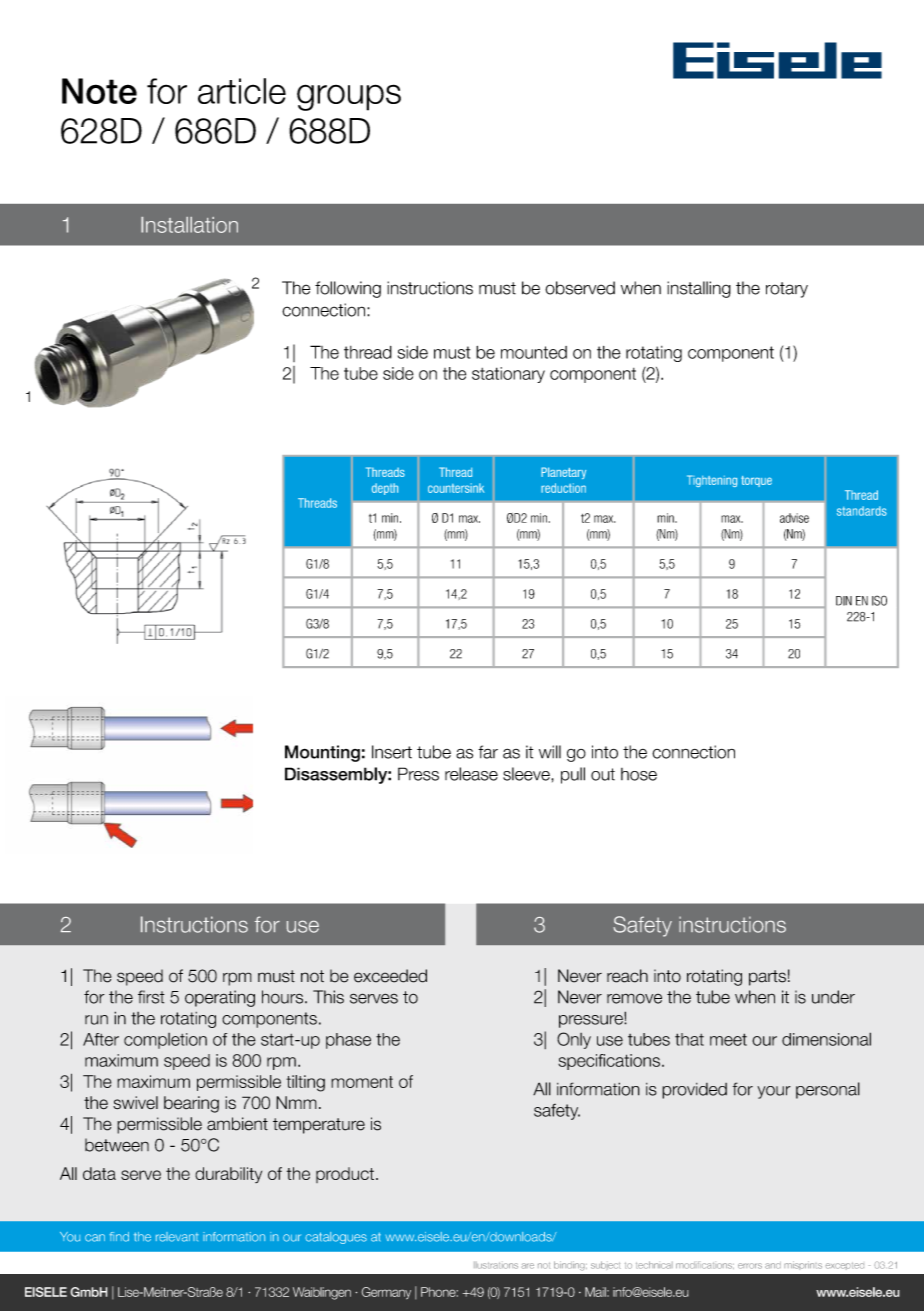 The image size is (924, 1311). Describe the element at coordinates (750, 1266) in the page. I see `errors` at that location.
